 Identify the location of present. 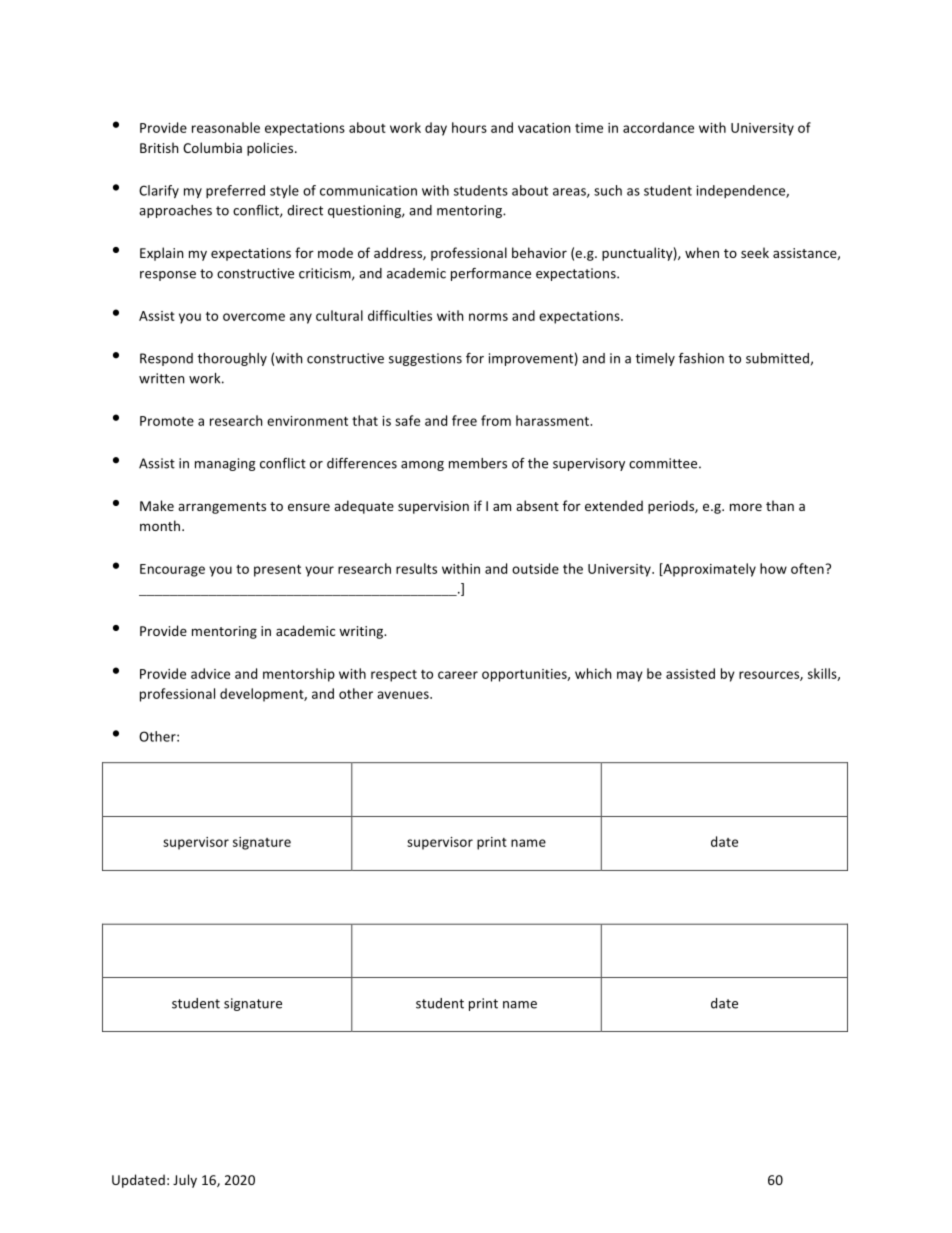
(277, 571).
